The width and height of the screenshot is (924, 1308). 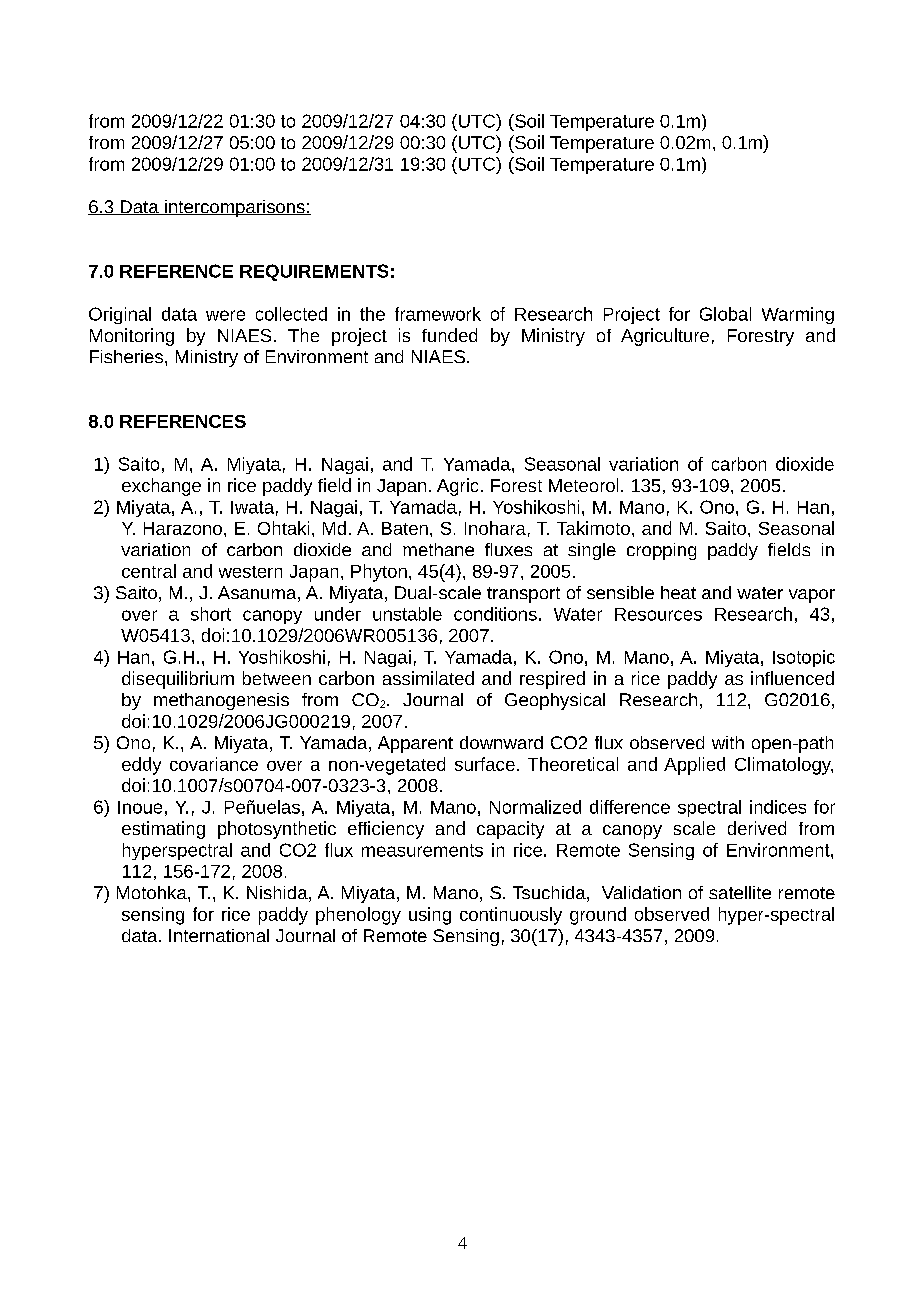 I want to click on heat, so click(x=678, y=592).
